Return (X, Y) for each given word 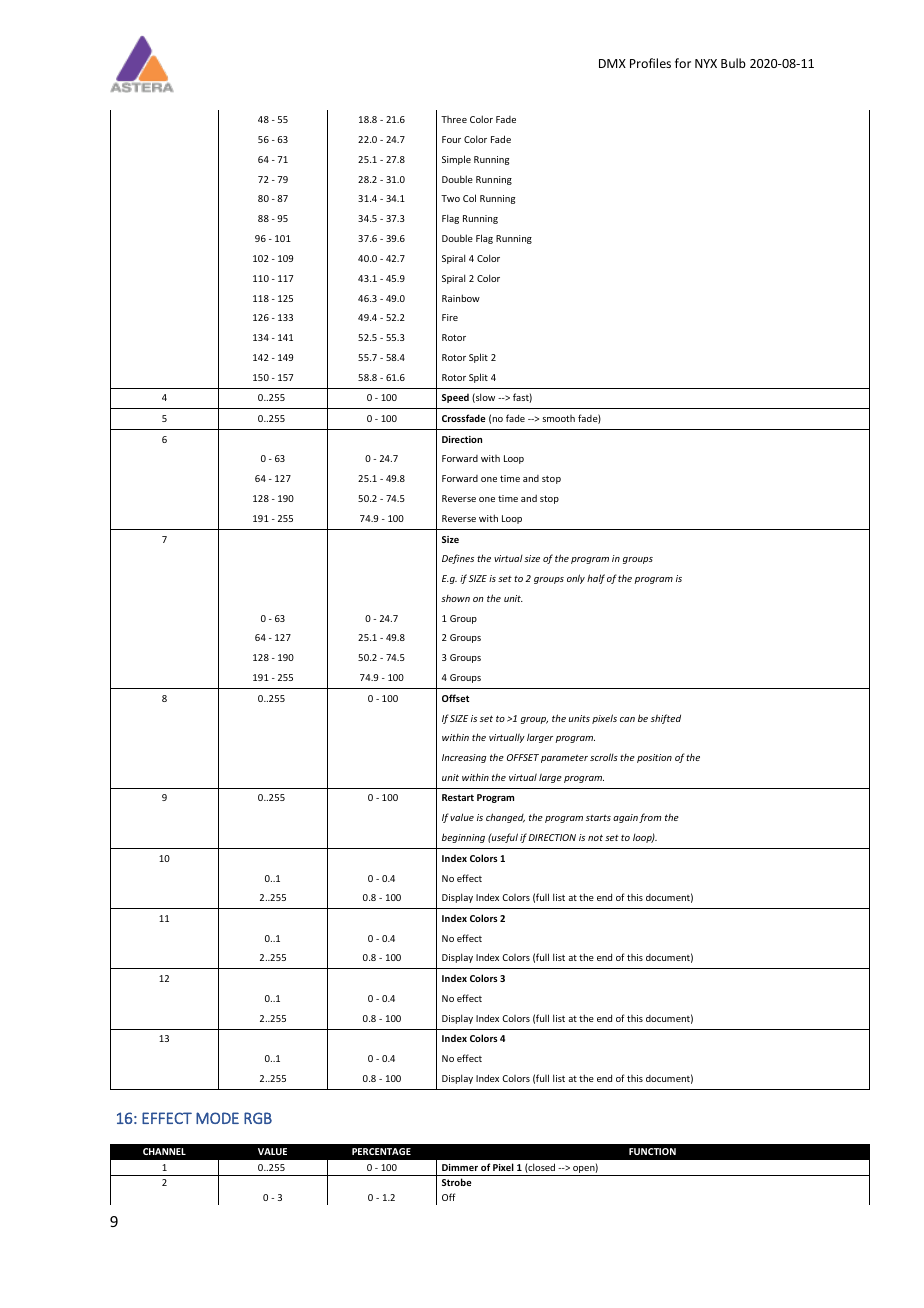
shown (455, 598)
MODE (217, 1118)
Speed (455, 398)
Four (451, 139)
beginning (463, 838)
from (650, 818)
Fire (450, 317)
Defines (458, 559)
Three (454, 119)
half (596, 579)
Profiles (650, 63)
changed (505, 818)
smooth (558, 418)
